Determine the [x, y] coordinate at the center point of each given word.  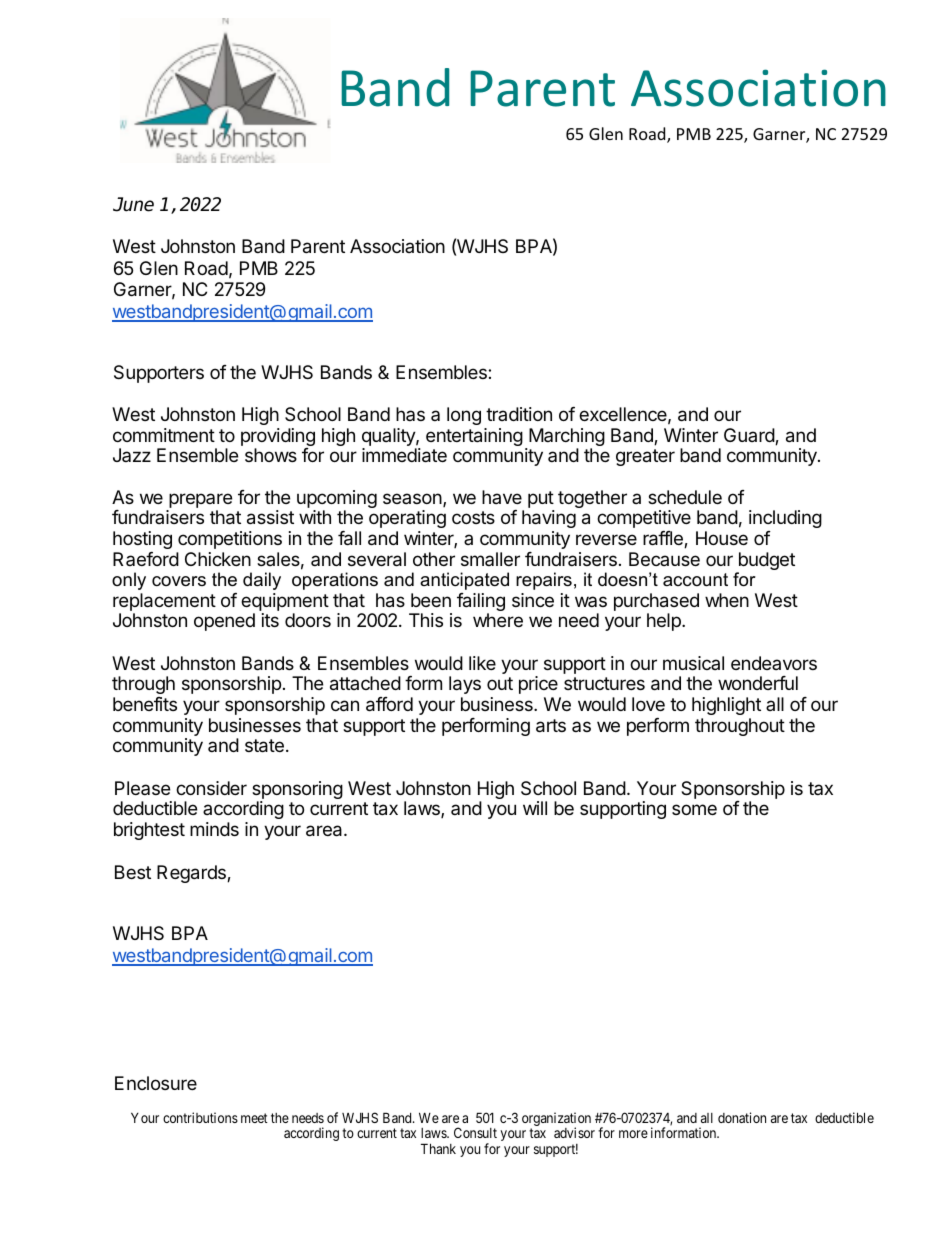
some [694, 809]
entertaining [474, 437]
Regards [192, 874]
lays [465, 685]
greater [645, 457]
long [464, 416]
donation [742, 1117]
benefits [145, 704]
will [535, 808]
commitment [164, 435]
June [133, 204]
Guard [750, 436]
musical [693, 663]
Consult [475, 1132]
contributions [200, 1117]
